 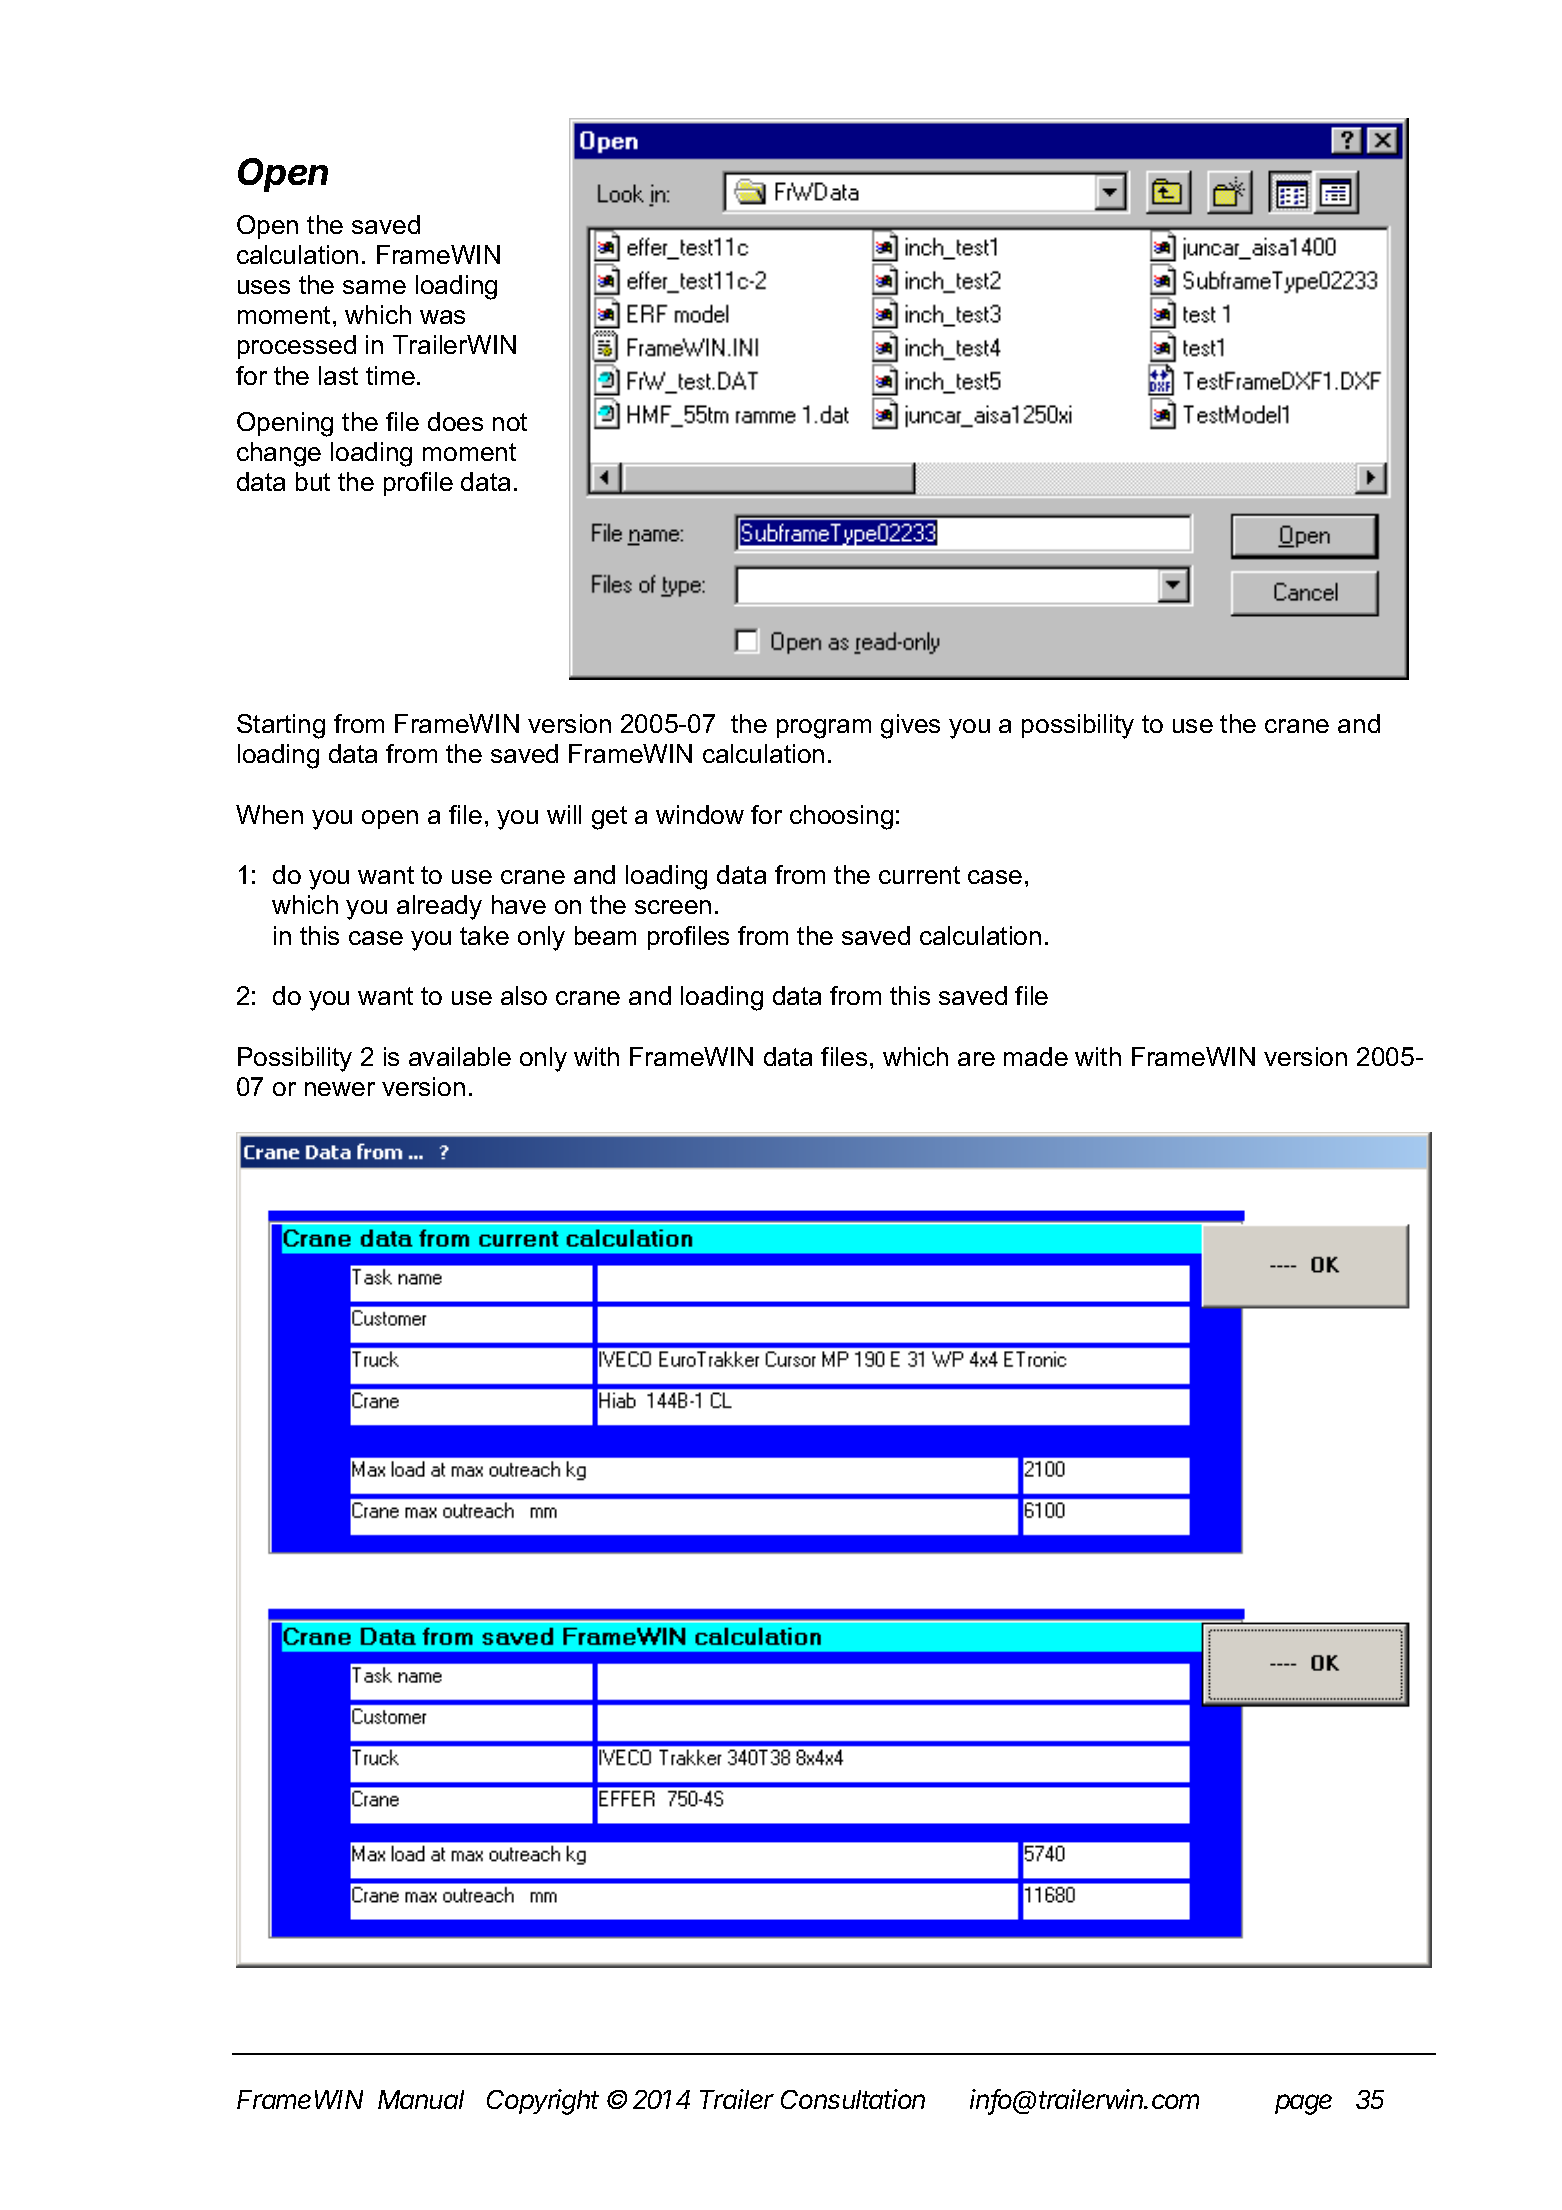 I want to click on made, so click(x=1036, y=1056).
